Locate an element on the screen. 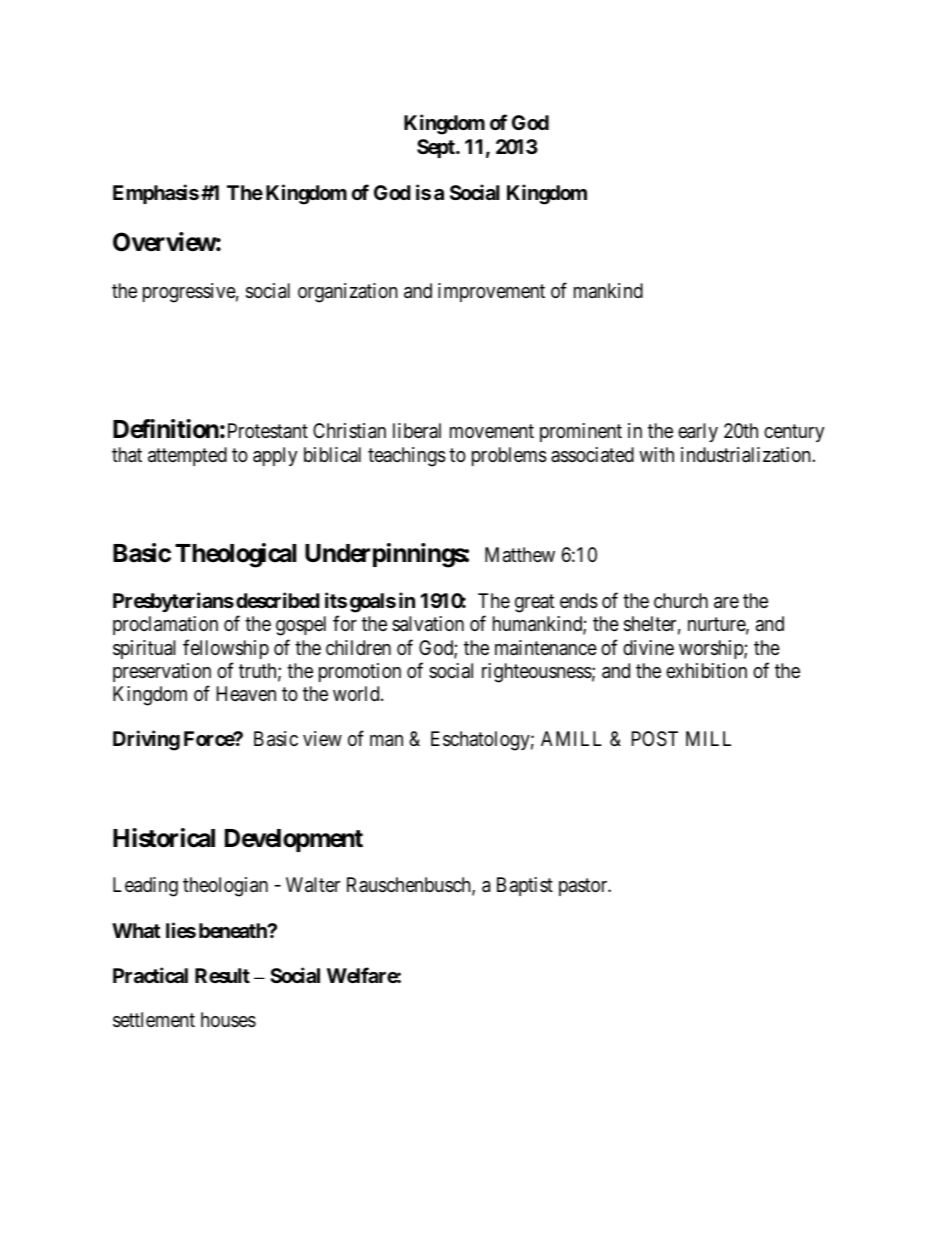  movement is located at coordinates (492, 431).
